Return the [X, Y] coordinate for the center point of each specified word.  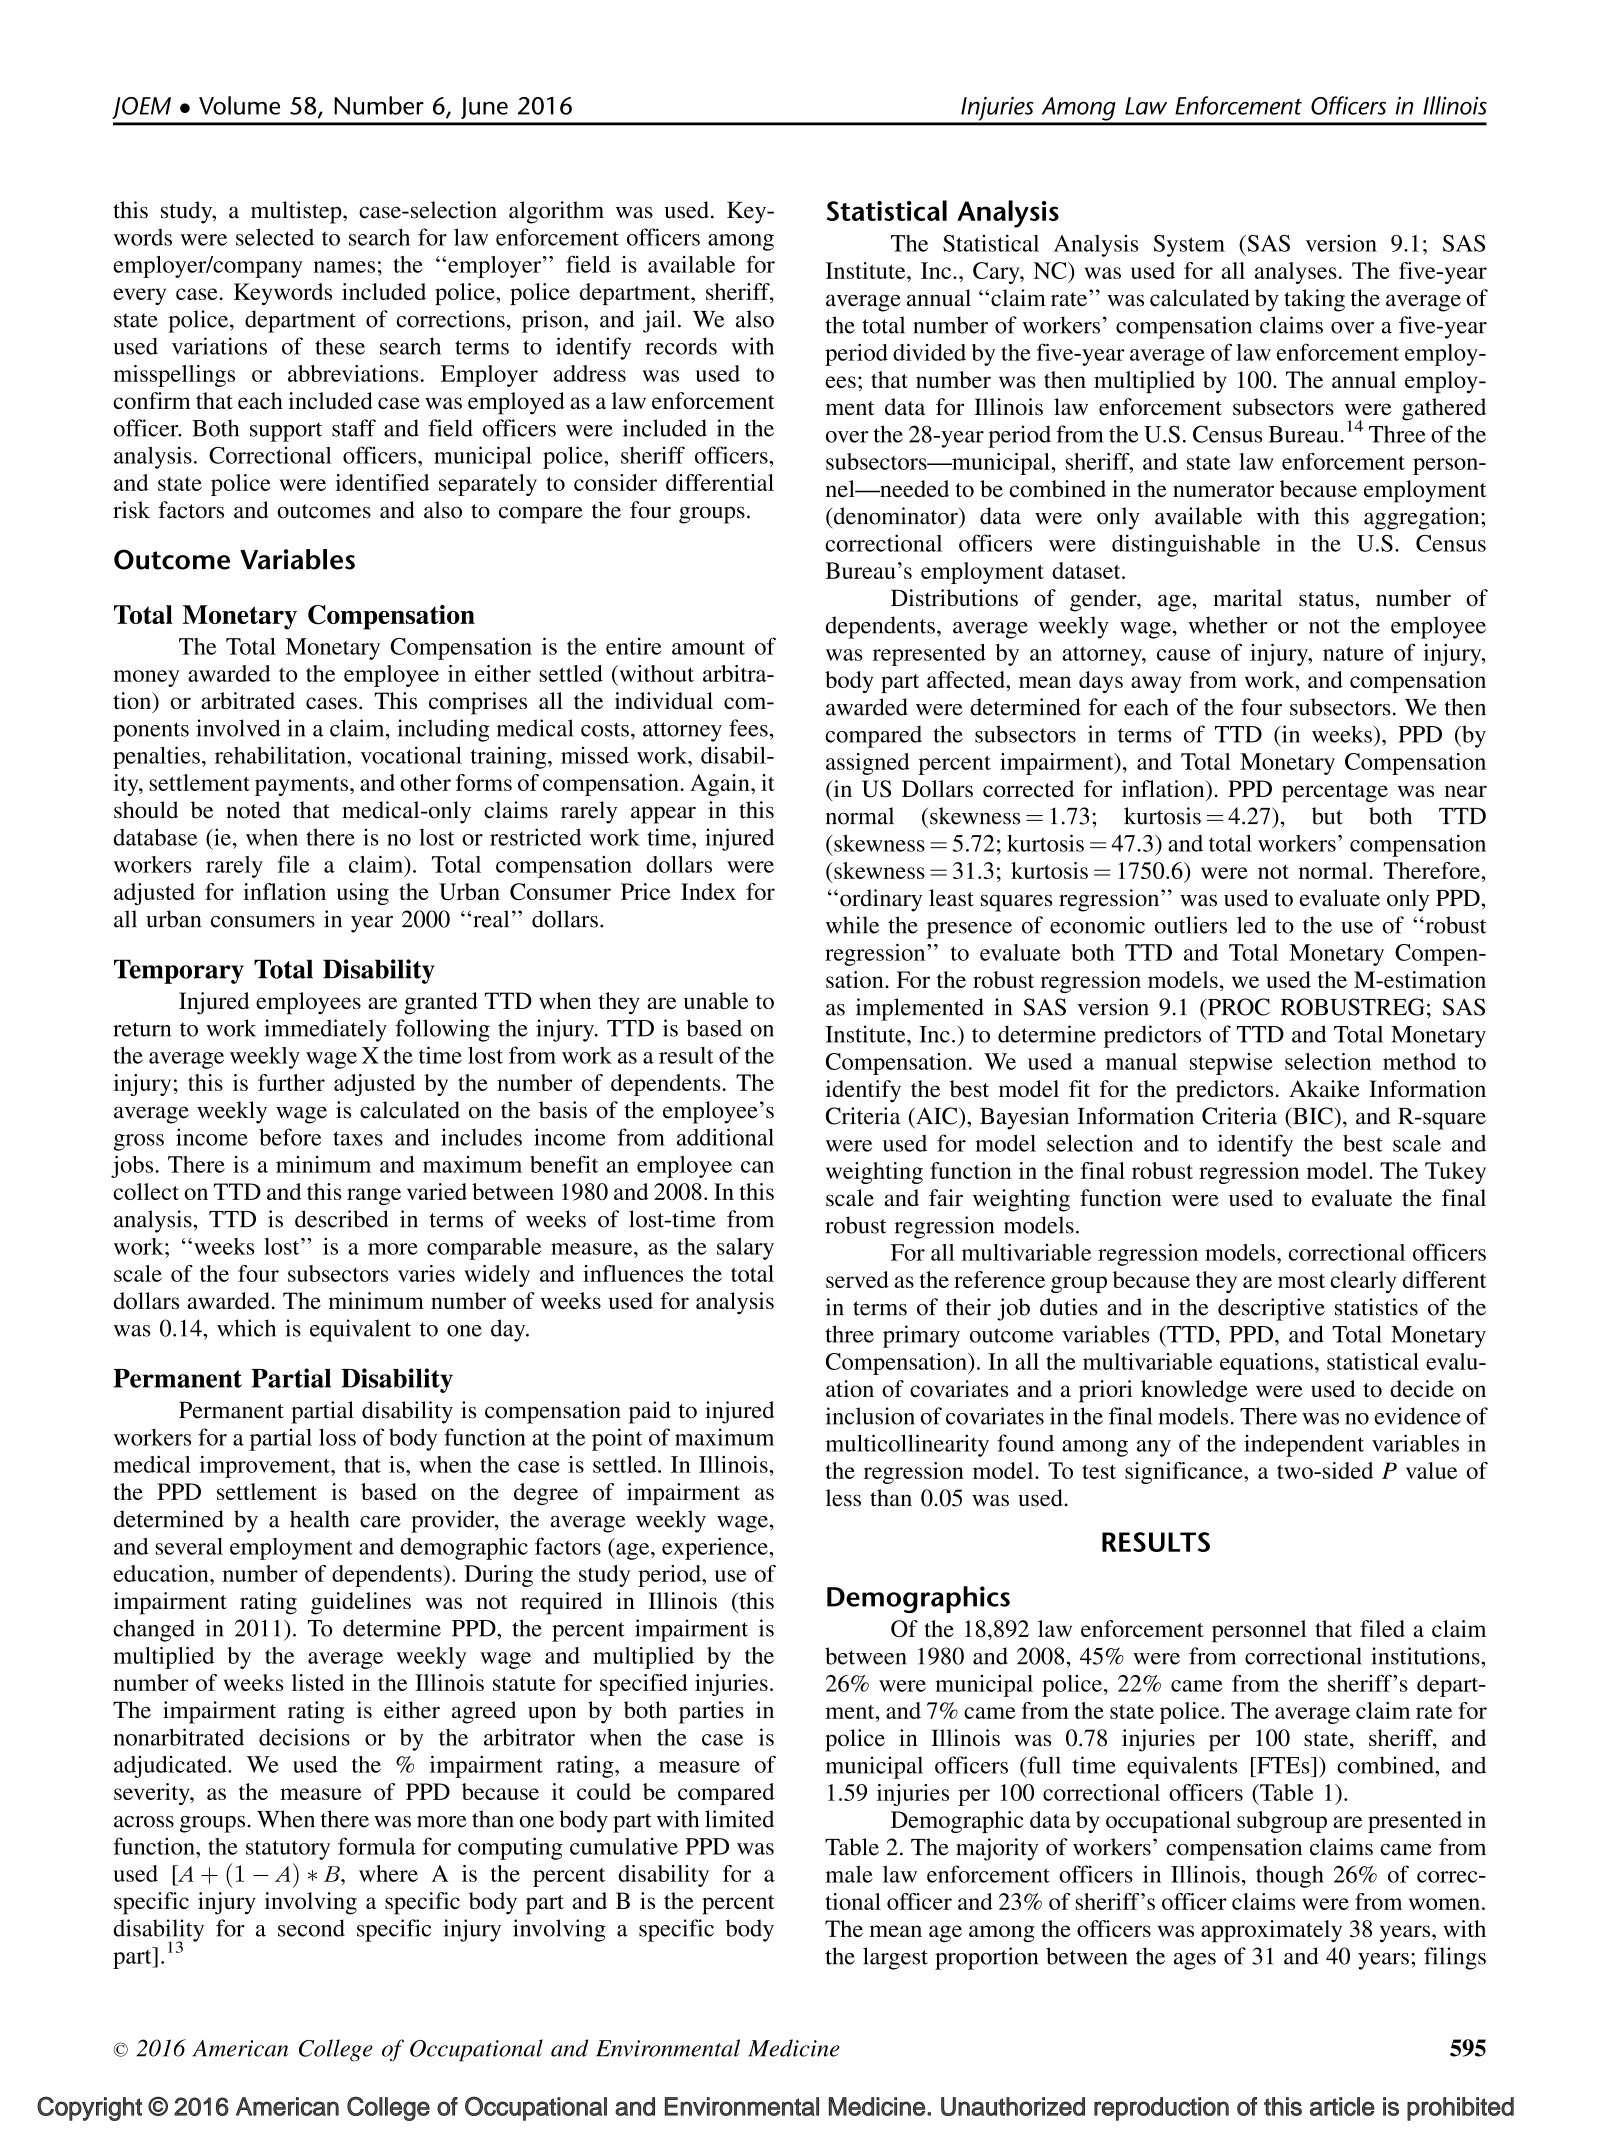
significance [1185, 1473]
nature [1353, 653]
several [189, 1546]
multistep [297, 212]
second [311, 1928]
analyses [1296, 273]
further [291, 1082]
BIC [1313, 1116]
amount [708, 647]
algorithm [556, 212]
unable [716, 1000]
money [146, 678]
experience [716, 1548]
